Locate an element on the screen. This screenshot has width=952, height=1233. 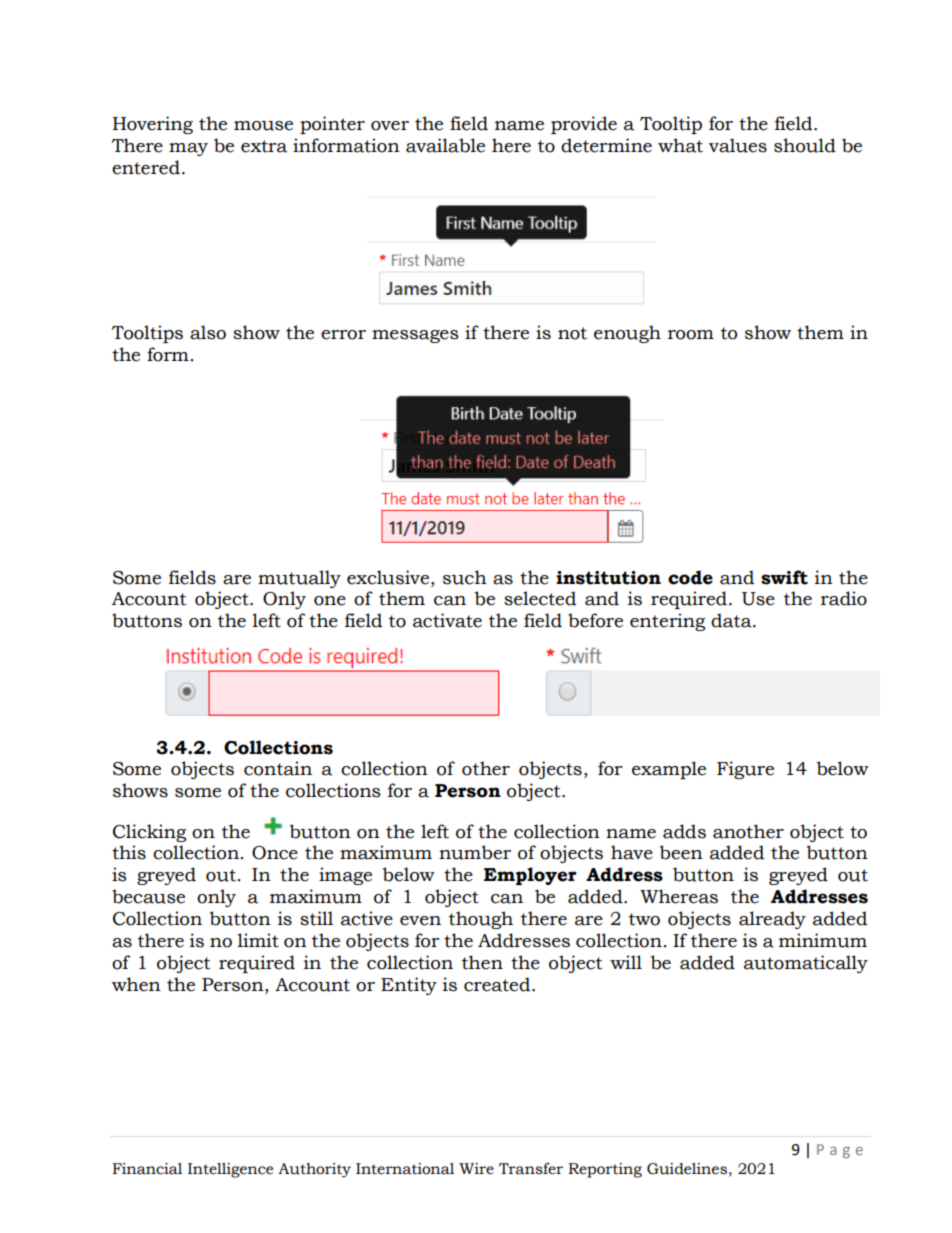
room is located at coordinates (691, 335).
